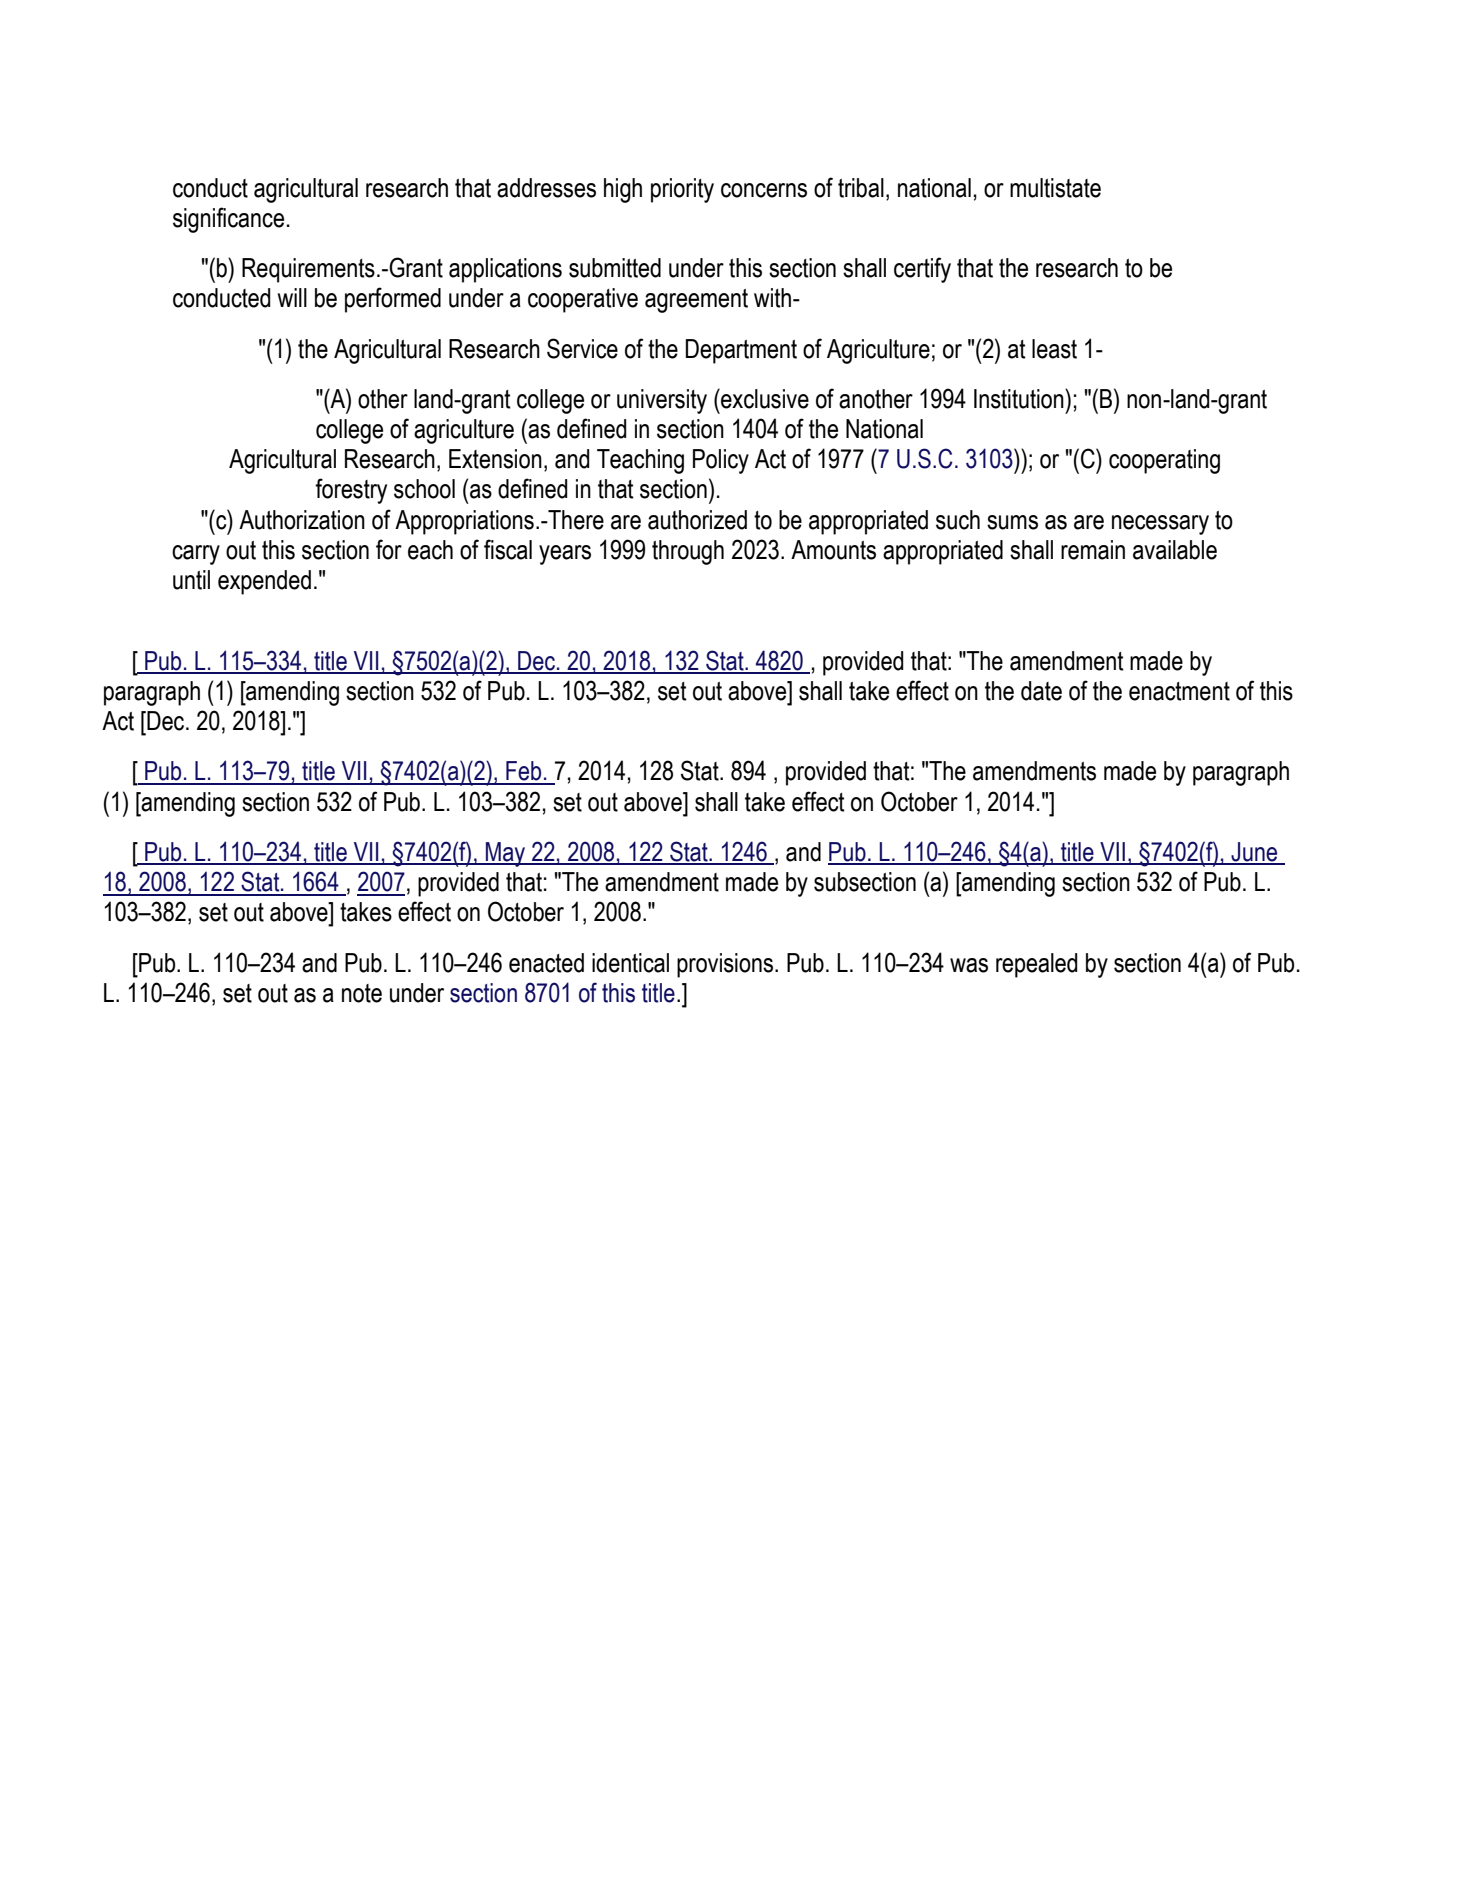  What do you see at coordinates (264, 582) in the page?
I see `expended` at bounding box center [264, 582].
